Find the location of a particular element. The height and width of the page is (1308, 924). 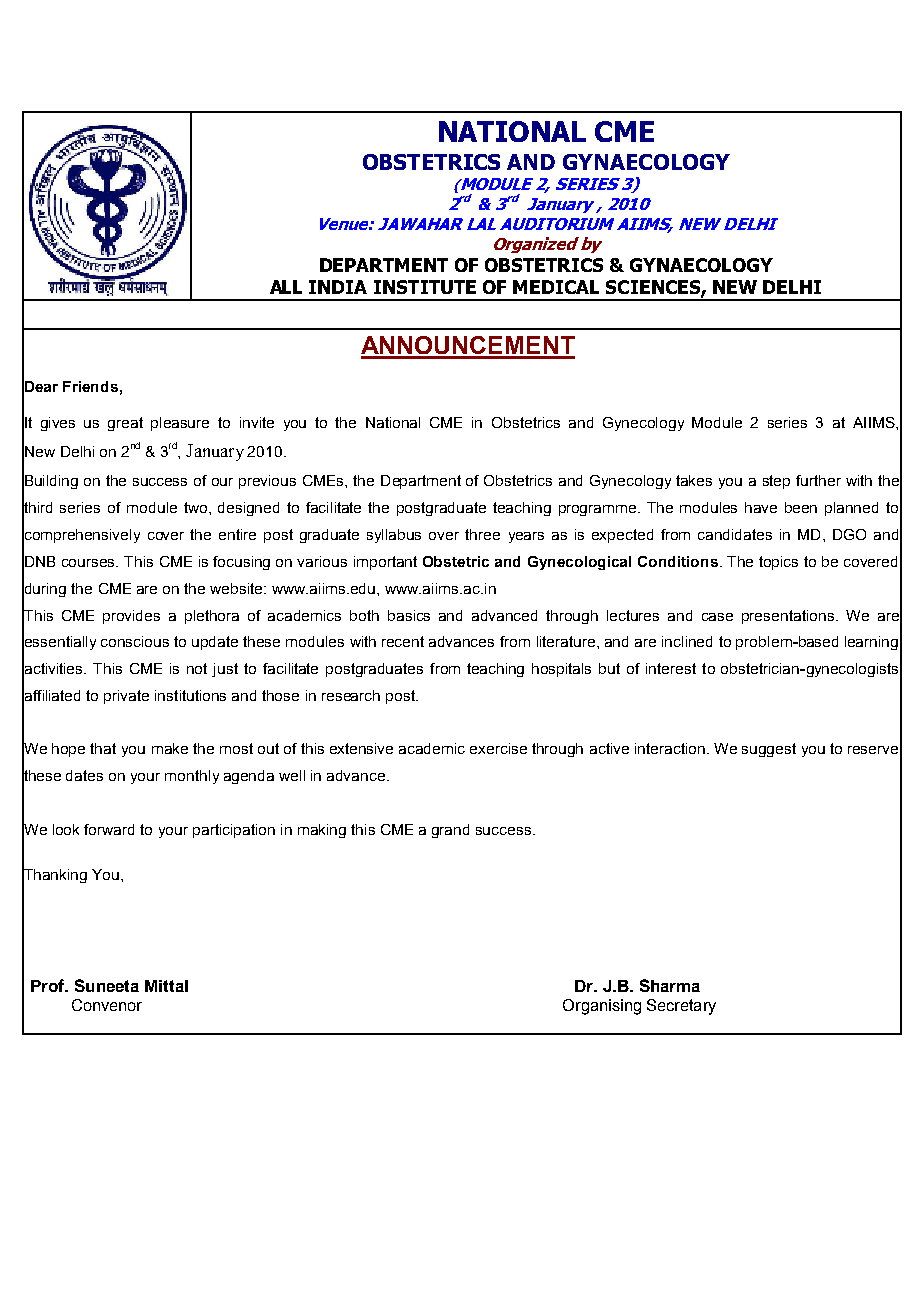

INDIA is located at coordinates (338, 287).
